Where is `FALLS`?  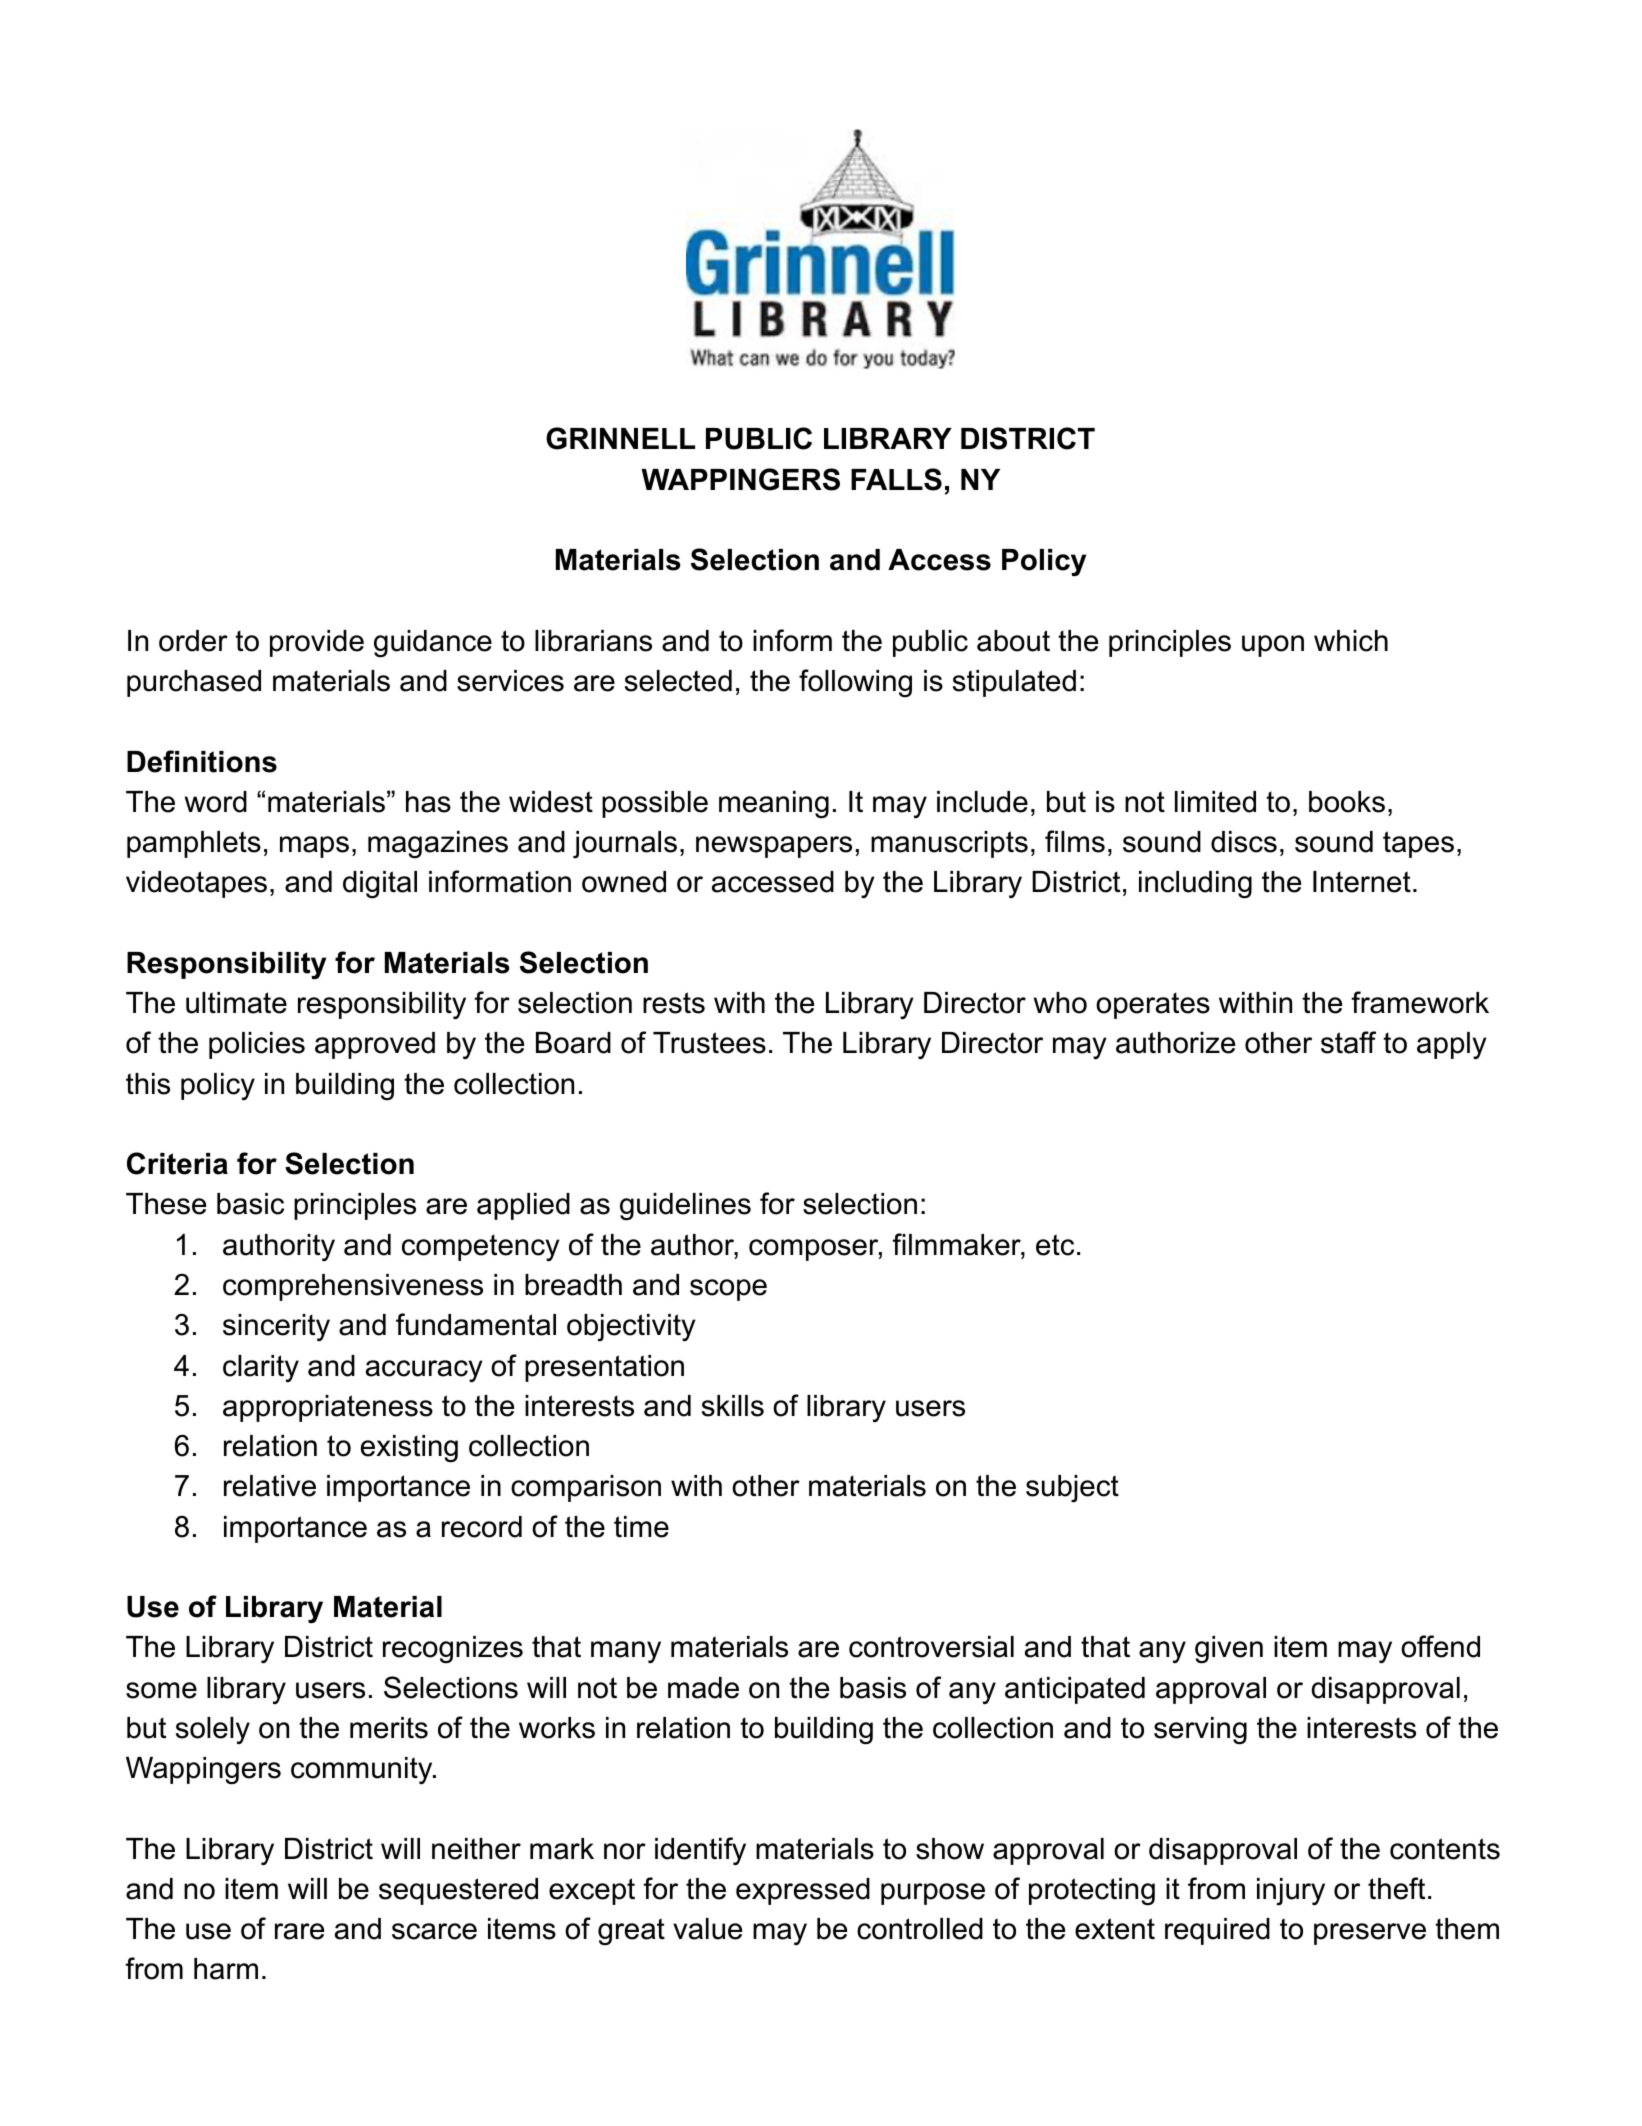
FALLS is located at coordinates (896, 479).
